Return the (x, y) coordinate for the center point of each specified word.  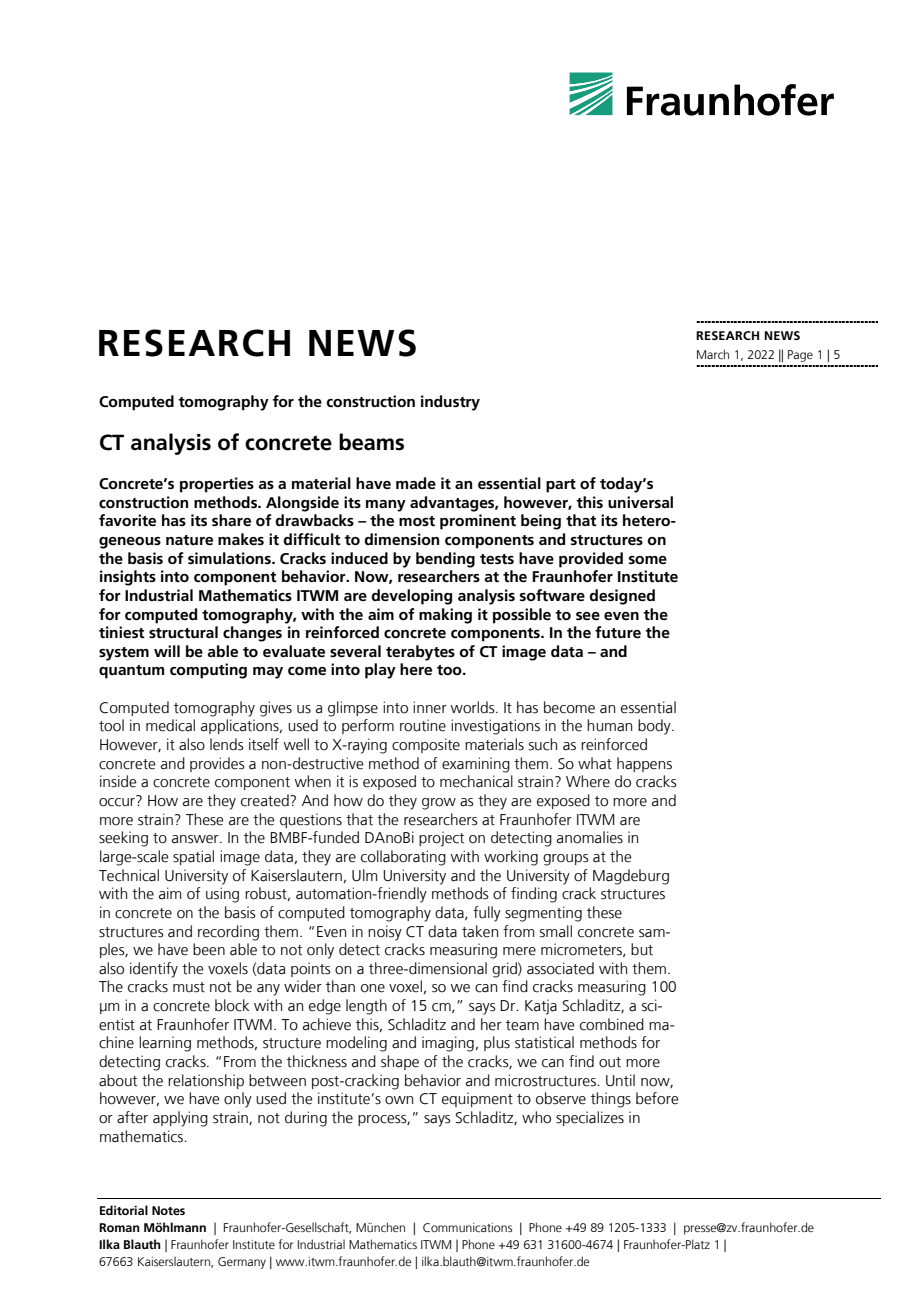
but (642, 949)
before (657, 1098)
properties (217, 485)
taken (480, 931)
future (618, 632)
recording (228, 933)
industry (450, 403)
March (713, 354)
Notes (168, 1210)
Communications (467, 1227)
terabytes (420, 653)
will (167, 651)
